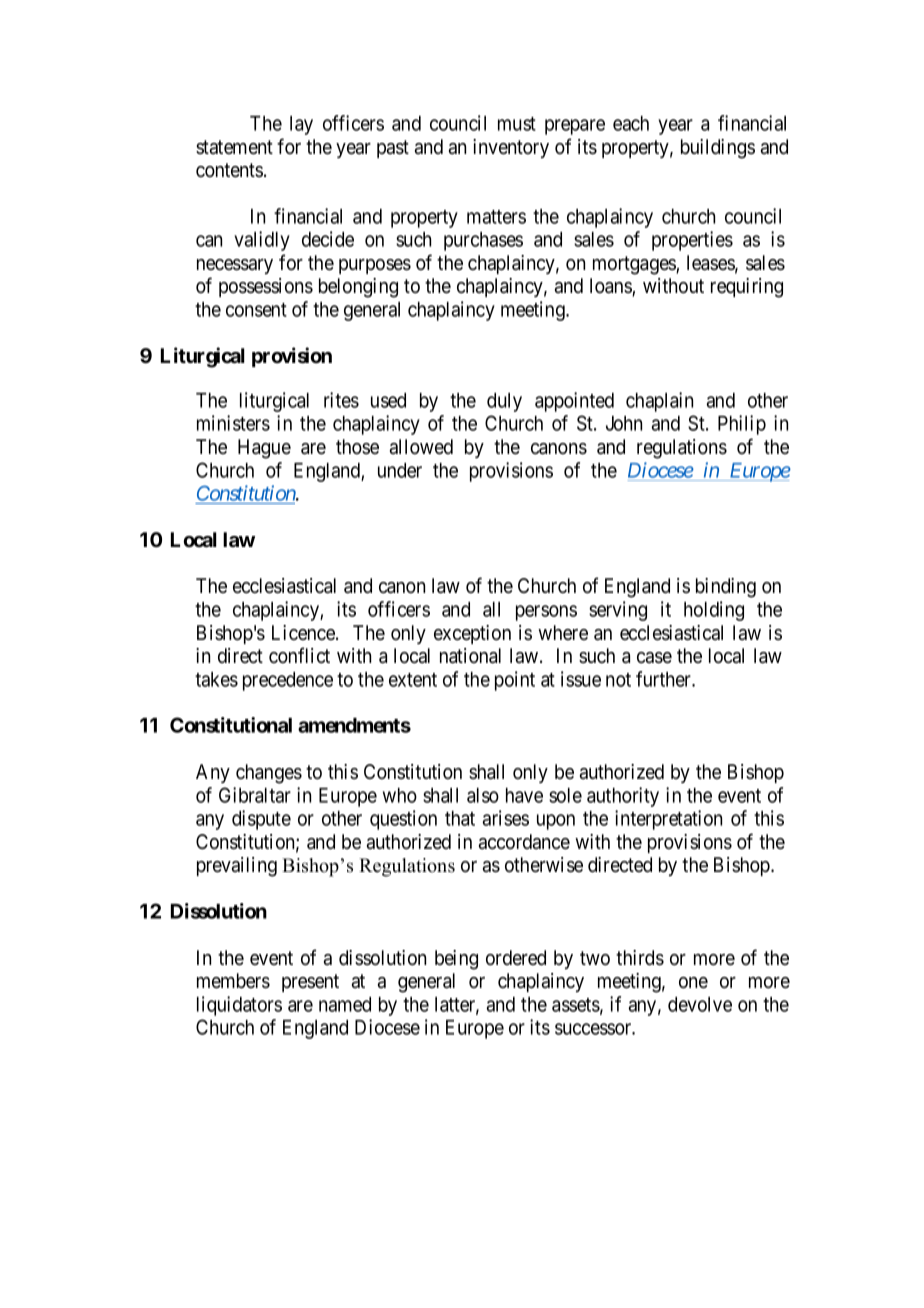  Describe the element at coordinates (511, 148) in the screenshot. I see `inventory` at that location.
